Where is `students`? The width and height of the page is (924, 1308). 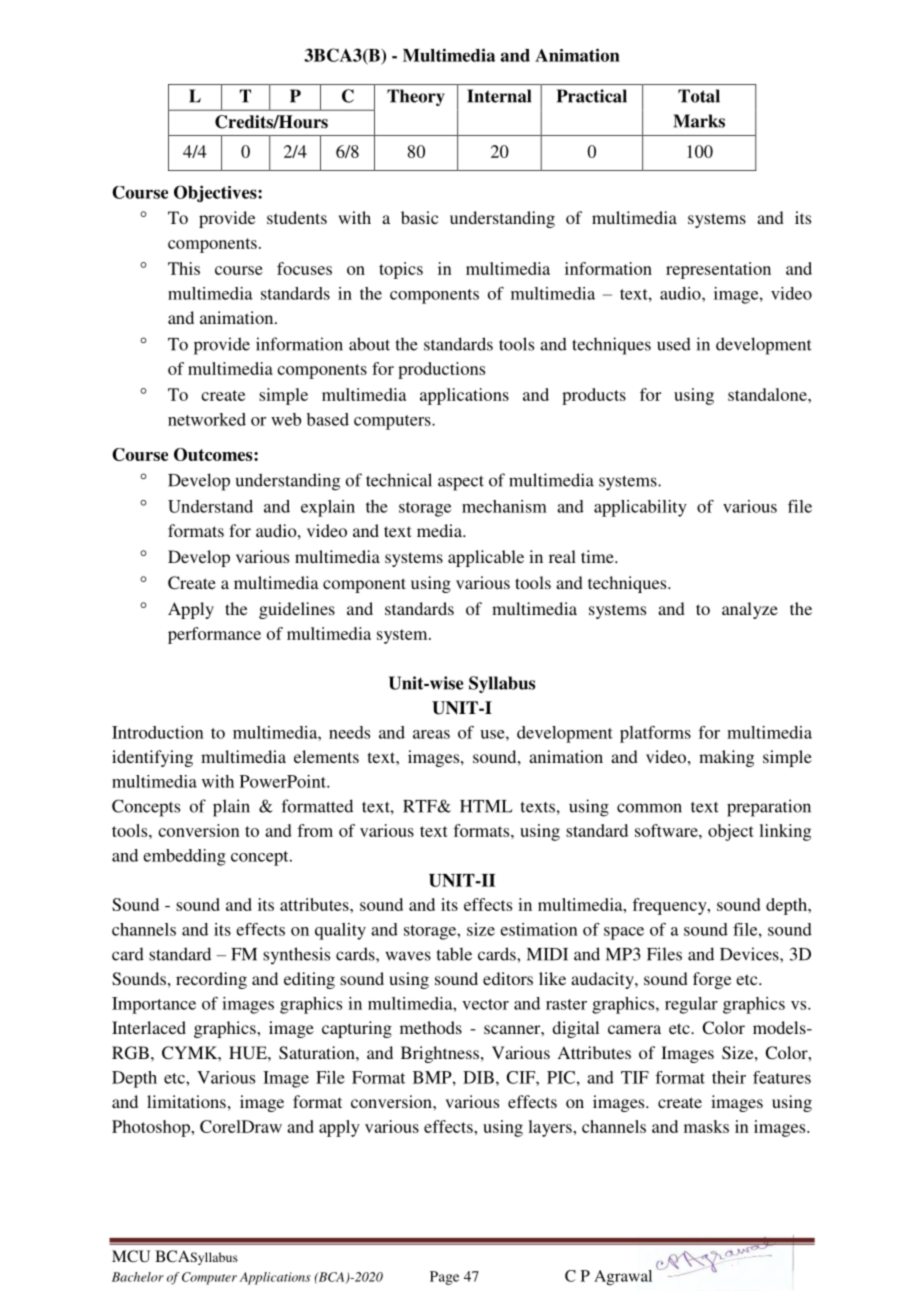 students is located at coordinates (297, 217).
